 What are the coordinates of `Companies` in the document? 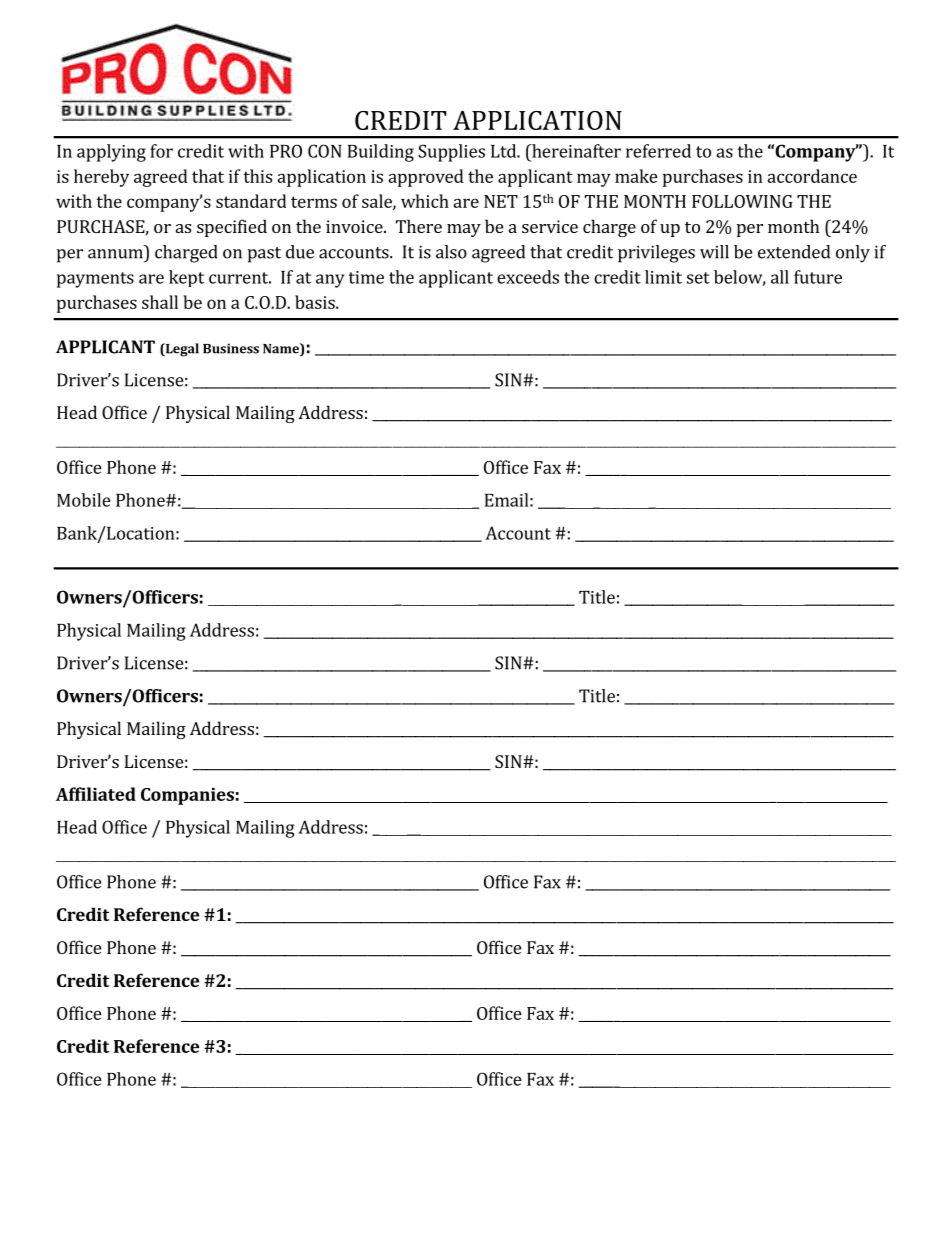 It's located at (187, 796).
